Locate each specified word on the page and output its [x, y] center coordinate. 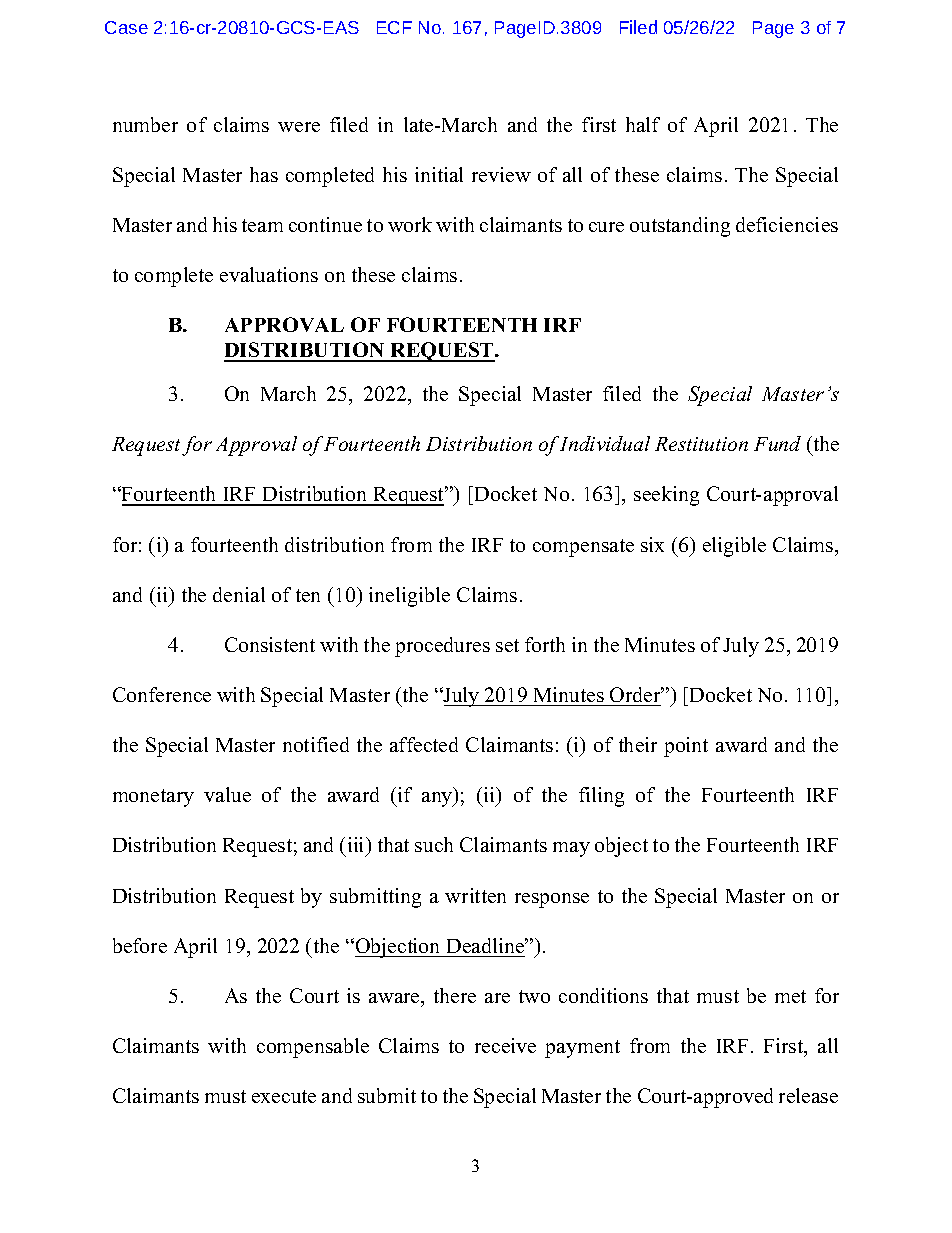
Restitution [701, 444]
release [808, 1095]
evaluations [269, 274]
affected [424, 744]
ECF [394, 27]
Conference [162, 694]
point [686, 747]
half [643, 124]
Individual [605, 443]
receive [505, 1045]
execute [284, 1096]
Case [126, 27]
